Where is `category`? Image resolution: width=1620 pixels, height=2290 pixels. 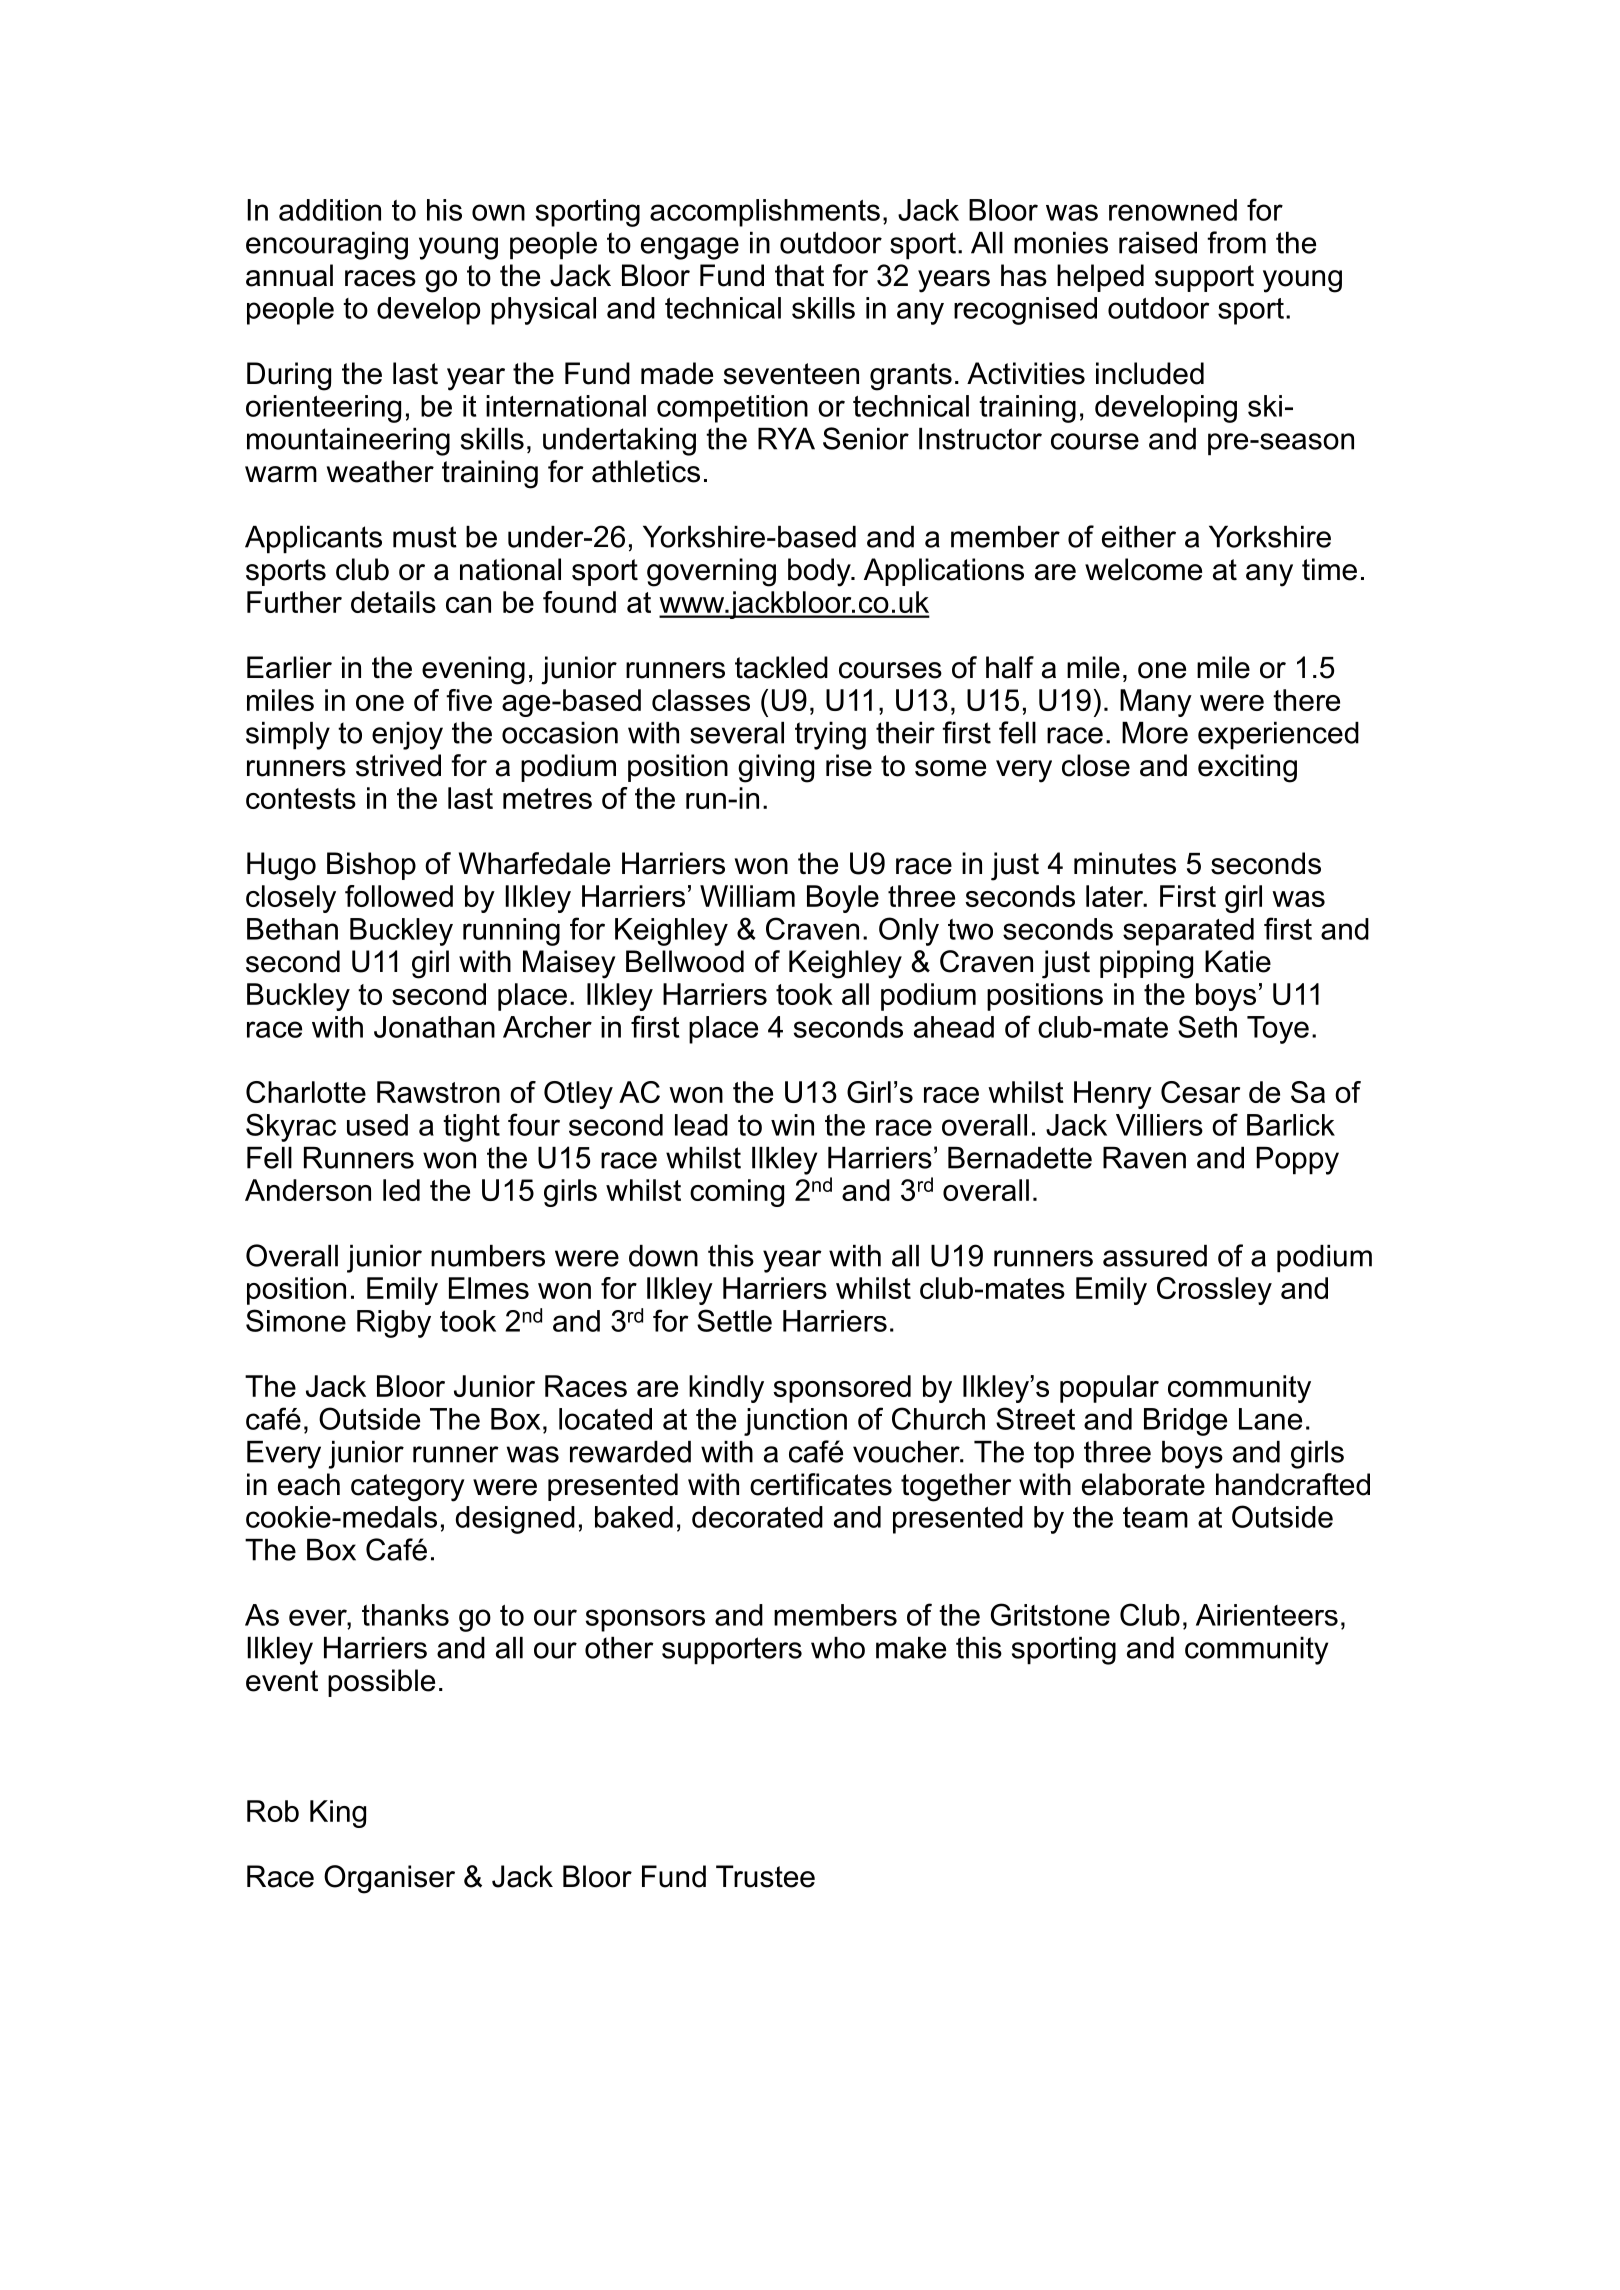
category is located at coordinates (408, 1488).
